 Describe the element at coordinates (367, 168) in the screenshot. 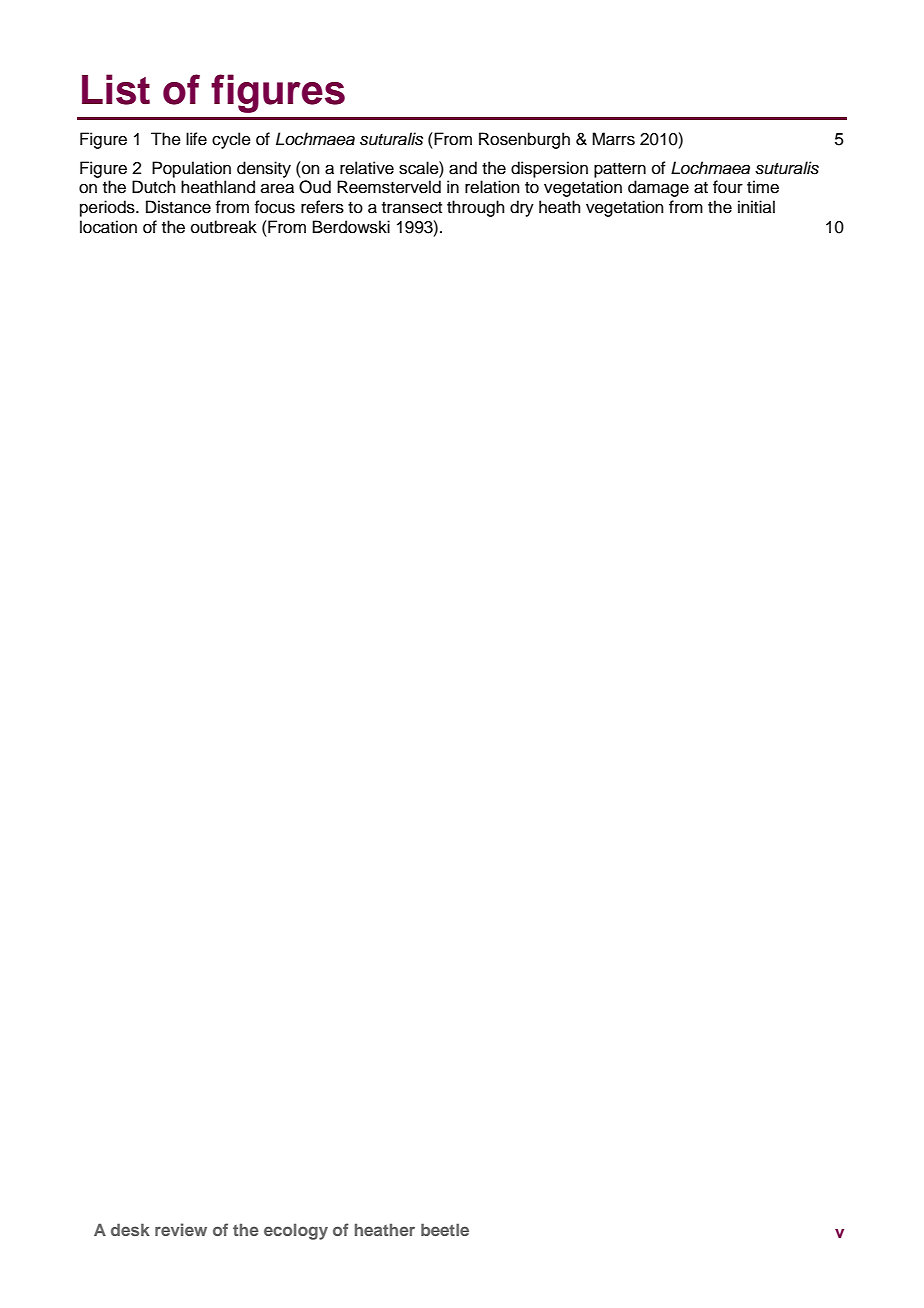

I see `relative` at that location.
